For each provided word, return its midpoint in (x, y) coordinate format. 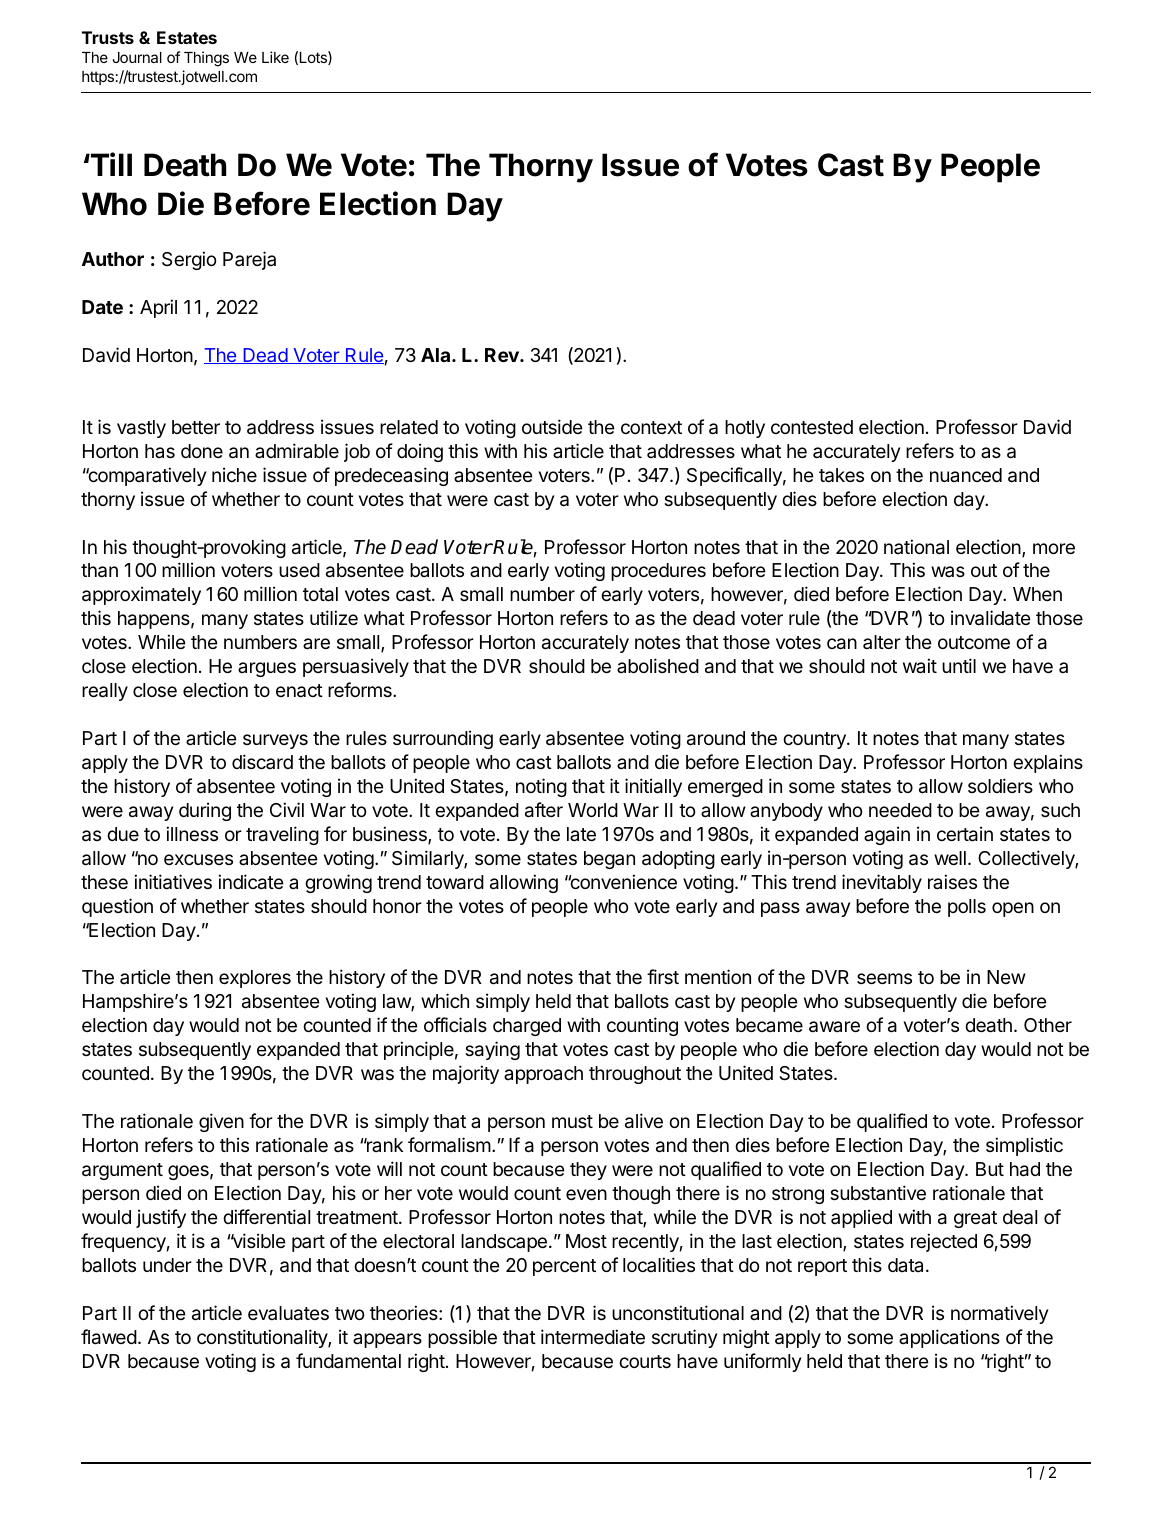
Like (275, 57)
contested (812, 427)
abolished (658, 665)
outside (552, 426)
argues (267, 669)
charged (527, 1027)
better (196, 427)
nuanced (966, 475)
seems (884, 978)
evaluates (288, 1313)
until (959, 665)
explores (255, 979)
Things (206, 59)
